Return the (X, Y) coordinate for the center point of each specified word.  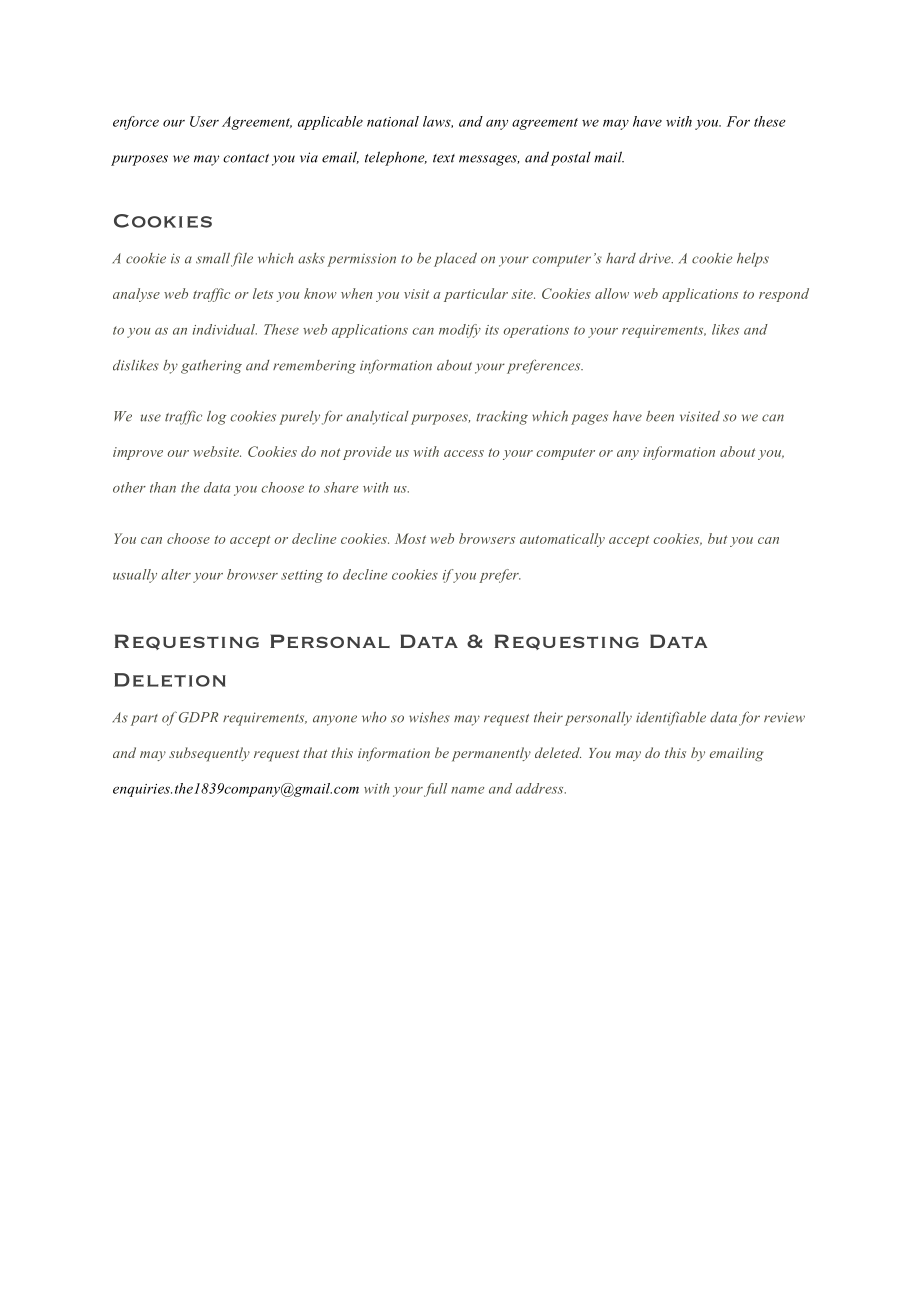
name (467, 790)
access (464, 453)
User (204, 121)
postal (571, 159)
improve (138, 453)
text (444, 158)
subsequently (209, 754)
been (660, 416)
